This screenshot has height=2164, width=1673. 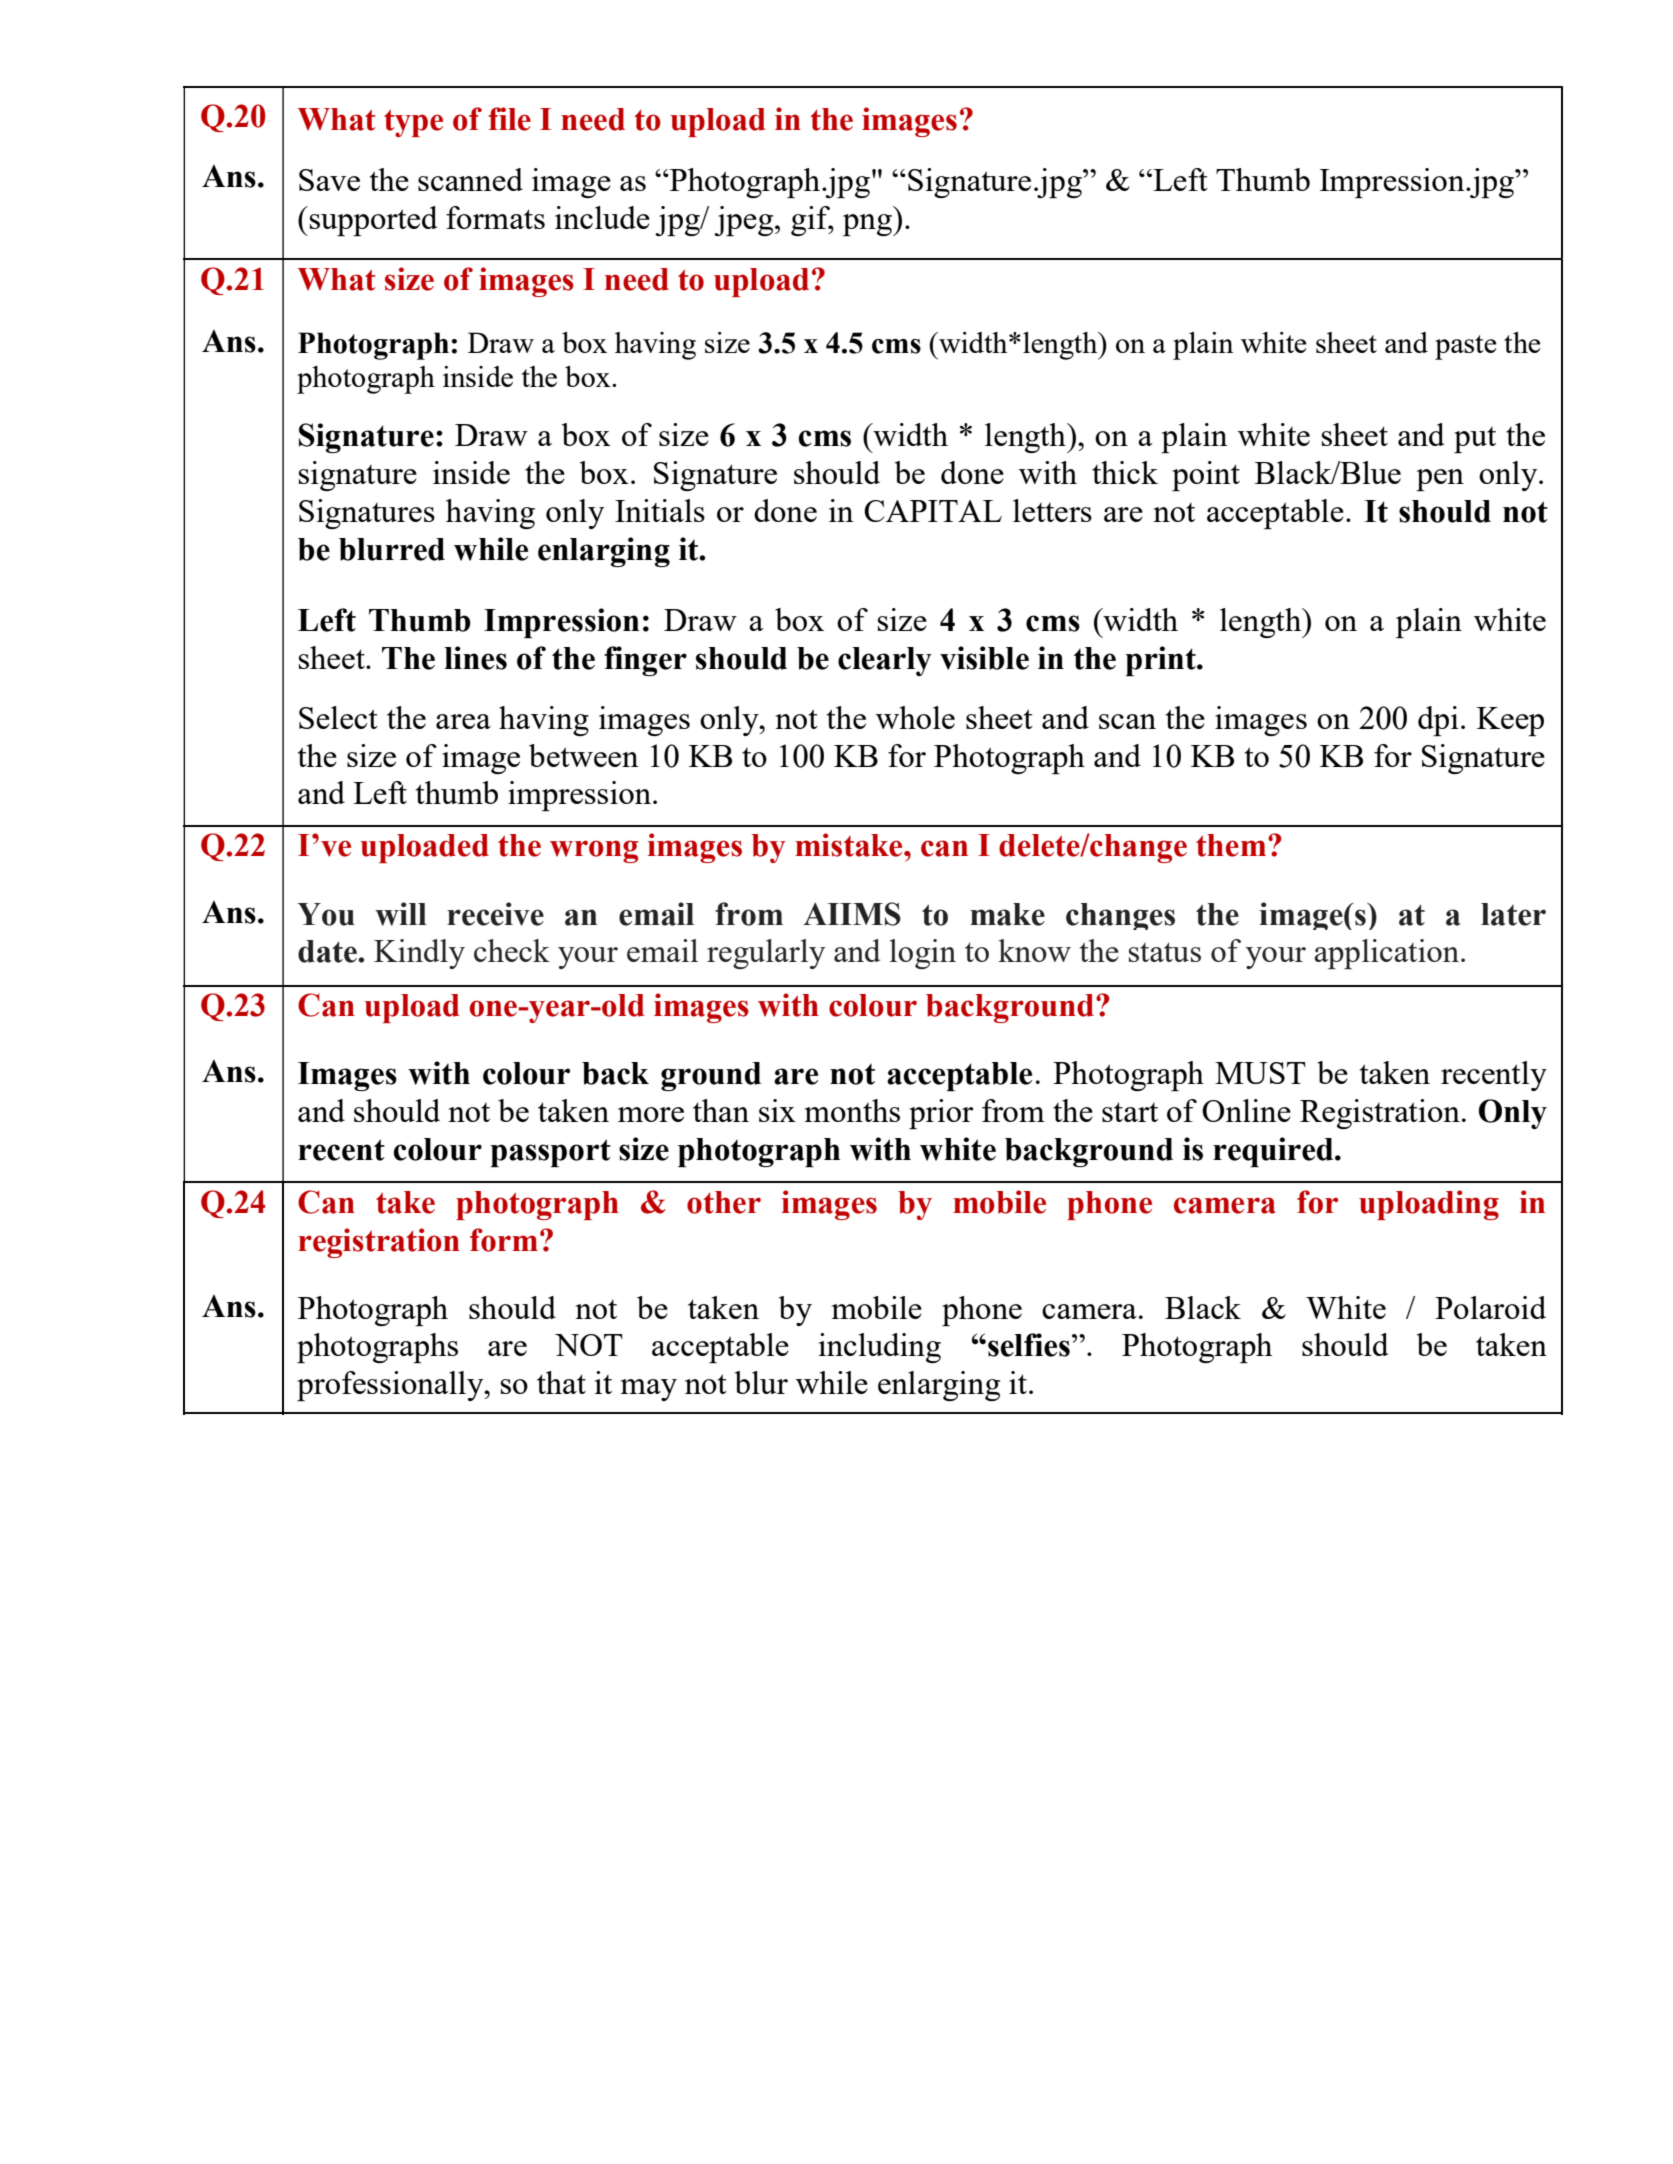 I want to click on png, so click(x=868, y=225).
